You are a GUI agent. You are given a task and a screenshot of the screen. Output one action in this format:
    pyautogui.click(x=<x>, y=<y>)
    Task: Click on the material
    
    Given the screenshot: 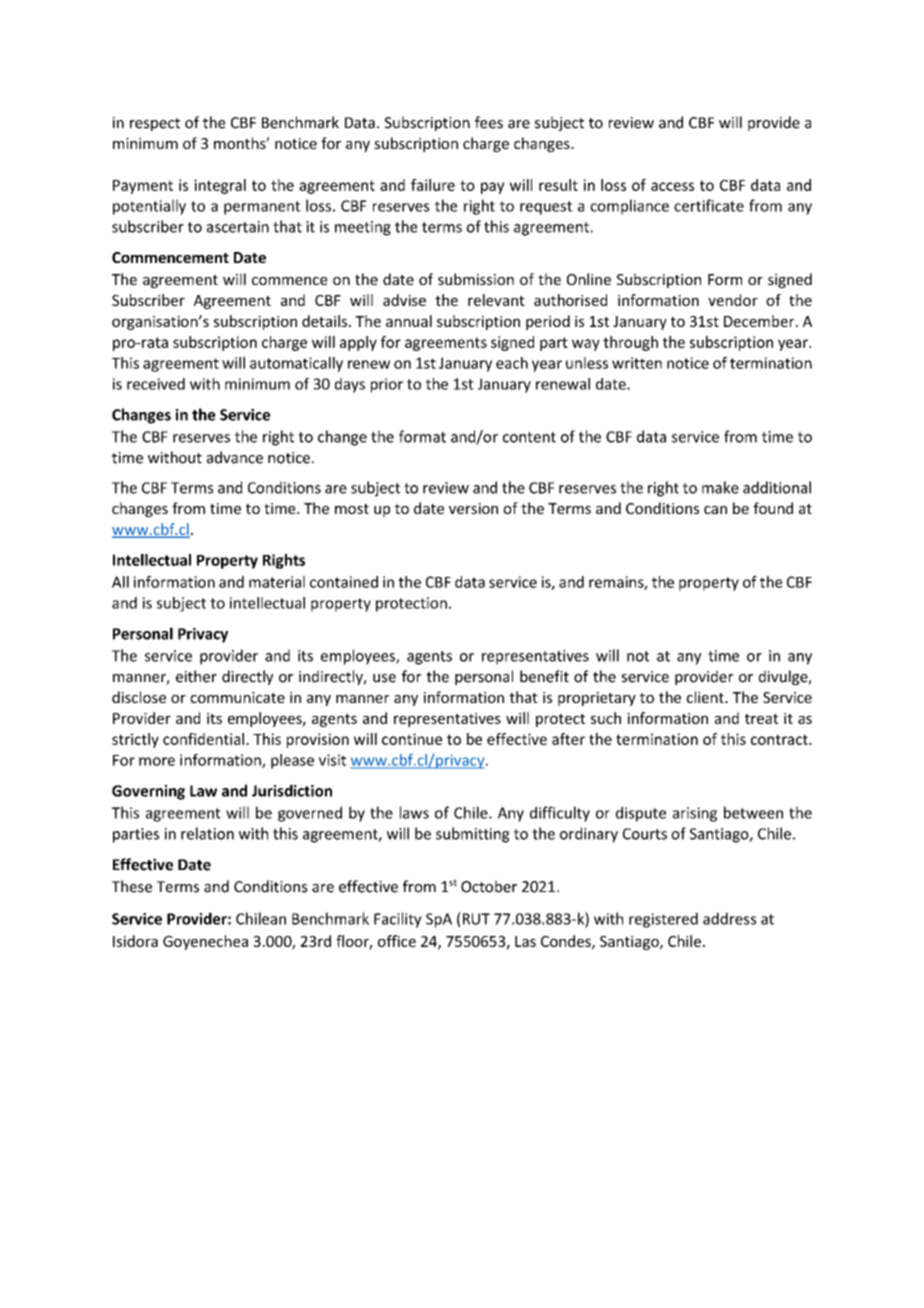 What is the action you would take?
    pyautogui.click(x=277, y=582)
